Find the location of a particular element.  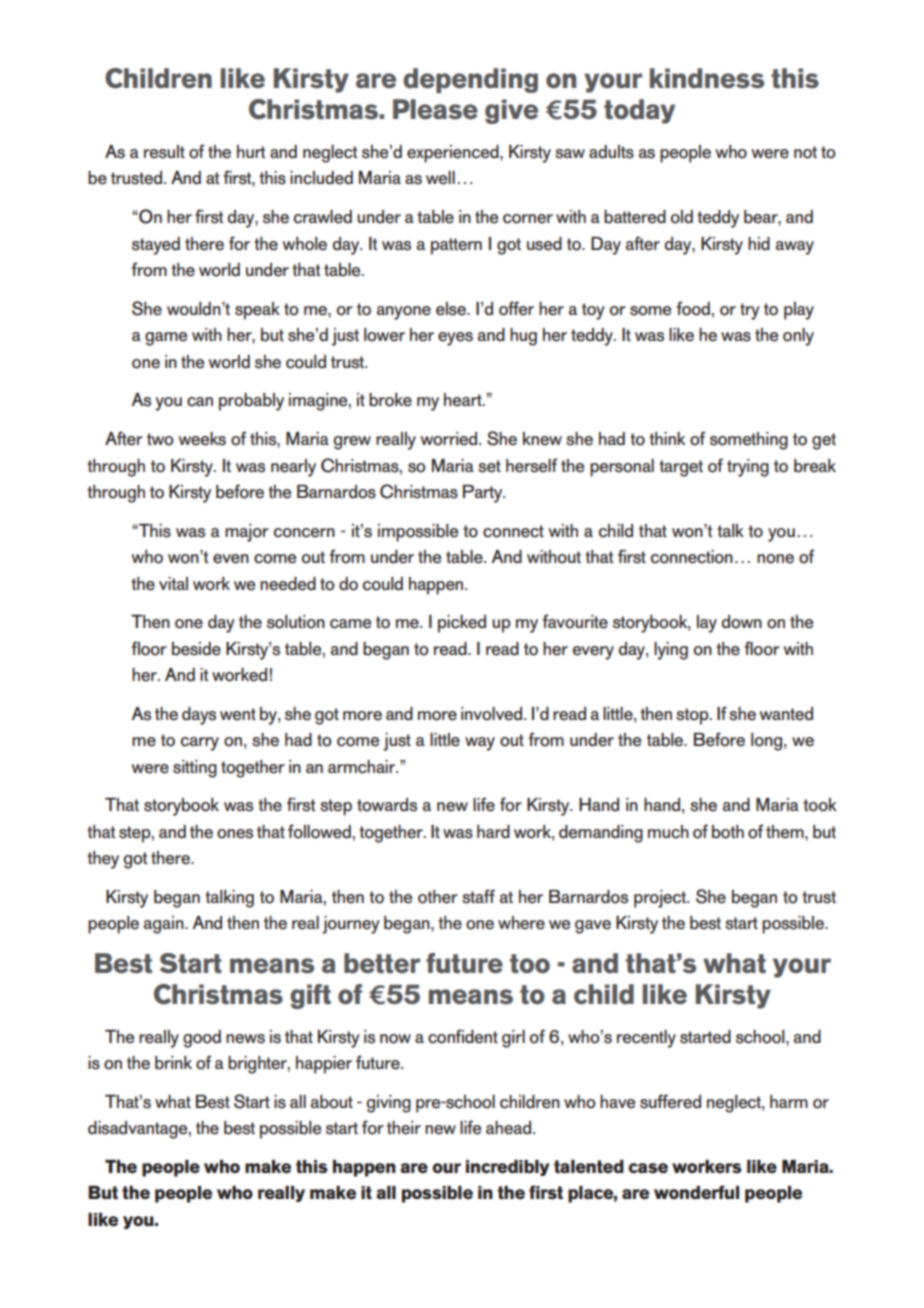

Please is located at coordinates (435, 109).
